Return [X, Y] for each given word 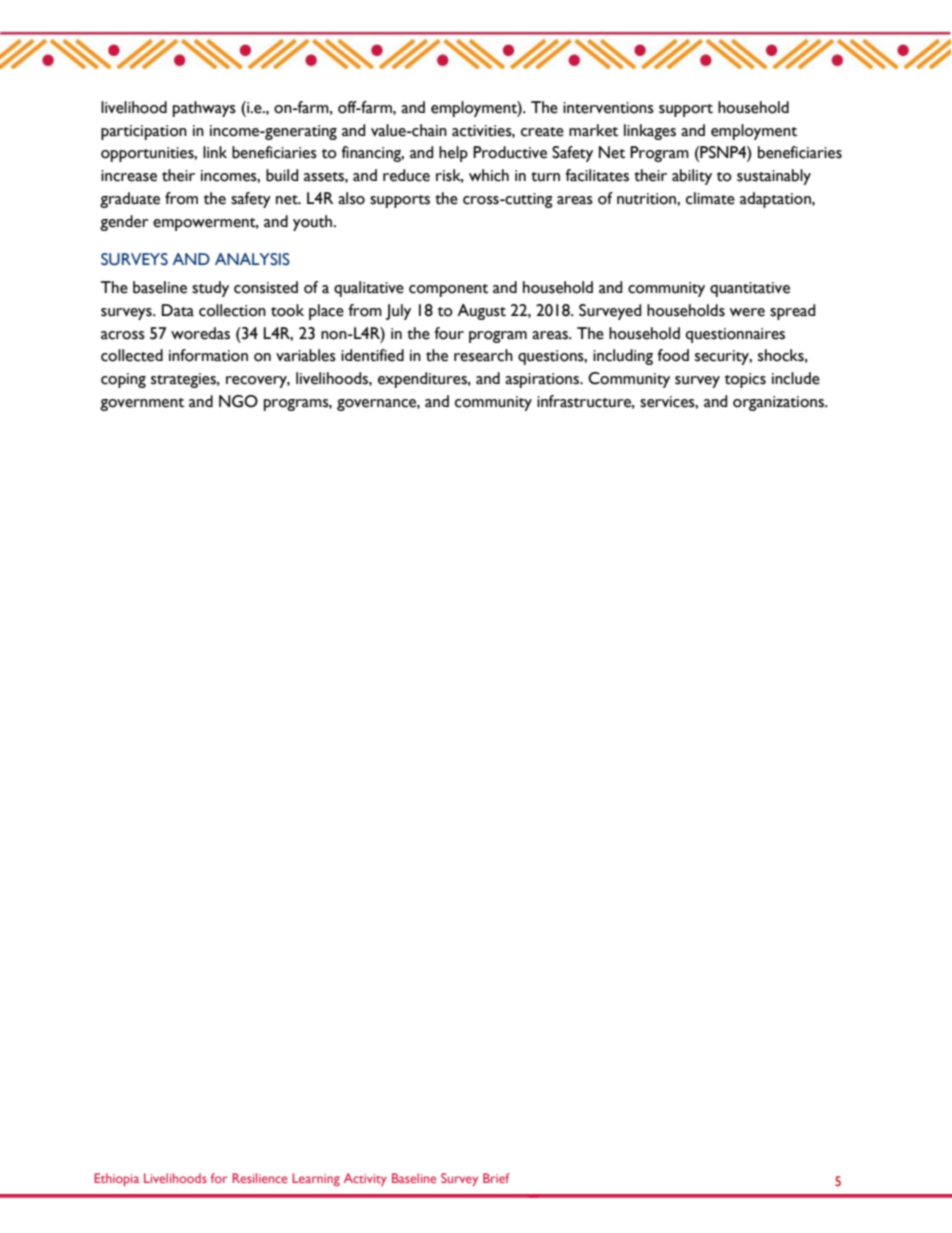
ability [692, 177]
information [208, 355]
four [449, 333]
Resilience [259, 1178]
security [723, 357]
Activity [365, 1179]
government [142, 404]
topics [745, 380]
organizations [779, 403]
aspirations [543, 380]
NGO [238, 401]
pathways [204, 109]
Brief [496, 1178]
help [453, 154]
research [483, 355]
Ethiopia [116, 1179]
